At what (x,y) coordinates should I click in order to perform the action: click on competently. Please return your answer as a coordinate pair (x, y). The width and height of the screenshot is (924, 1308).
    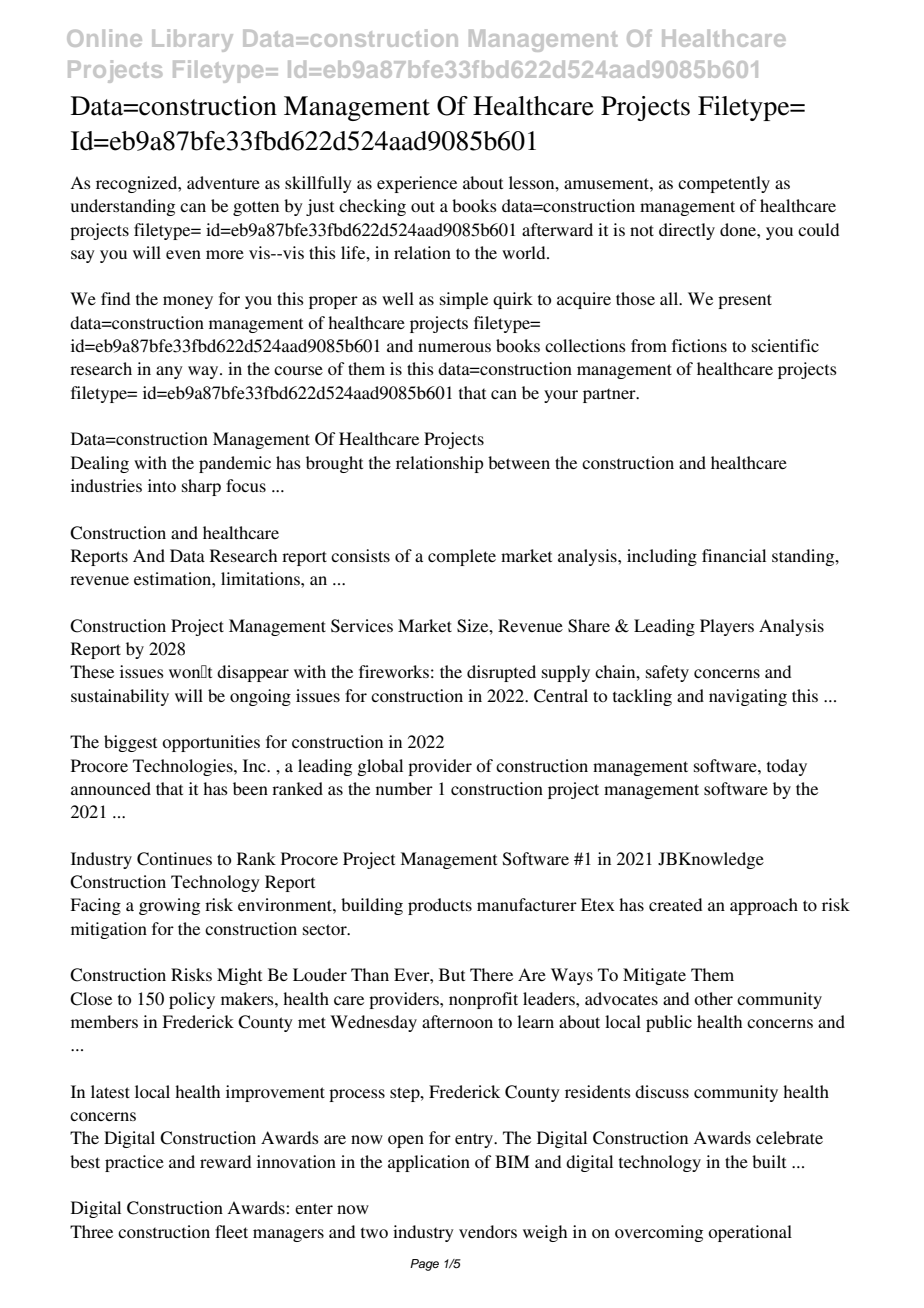
    Looking at the image, I should click on (724, 184).
